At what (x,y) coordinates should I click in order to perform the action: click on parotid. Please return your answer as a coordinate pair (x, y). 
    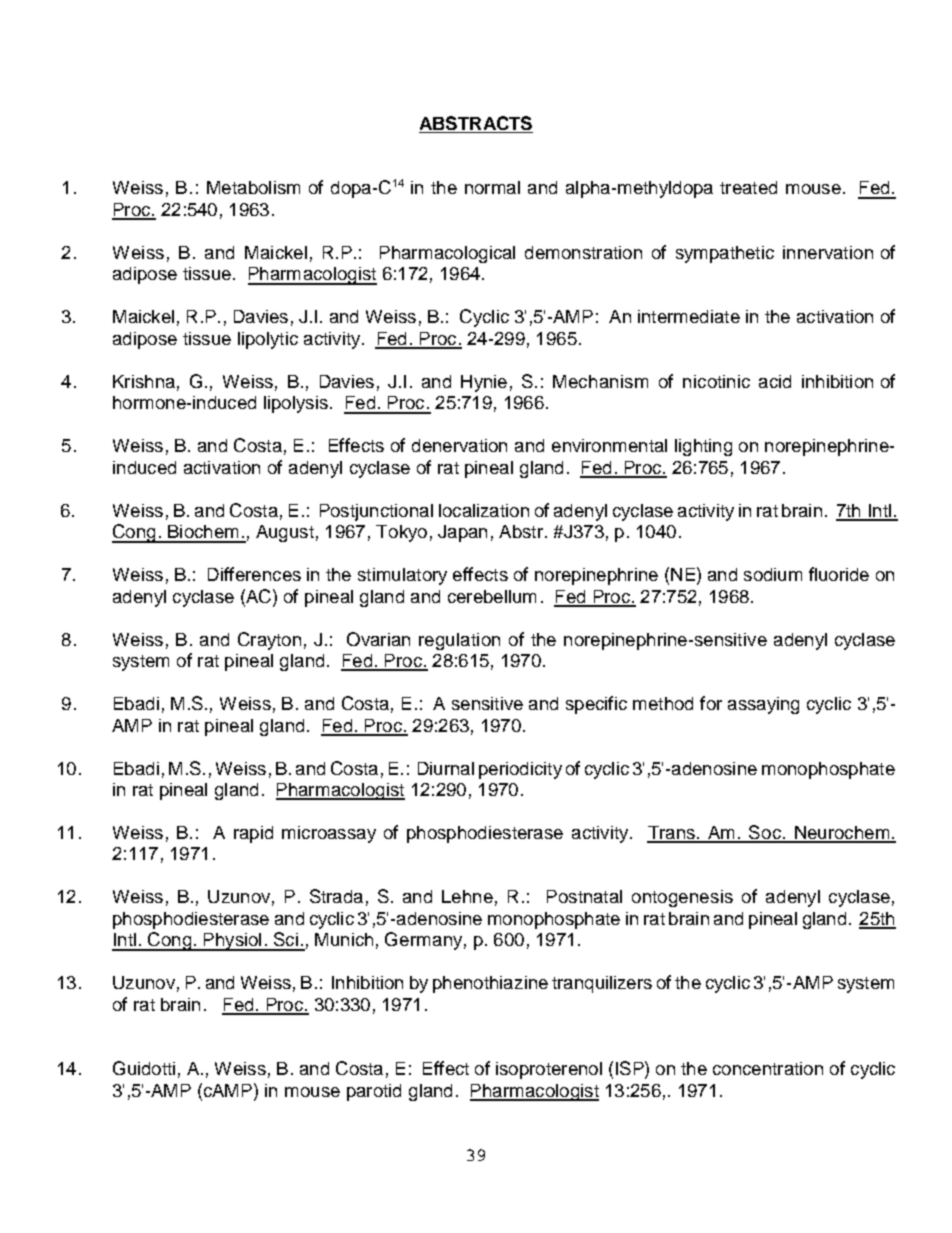
    Looking at the image, I should click on (374, 1092).
